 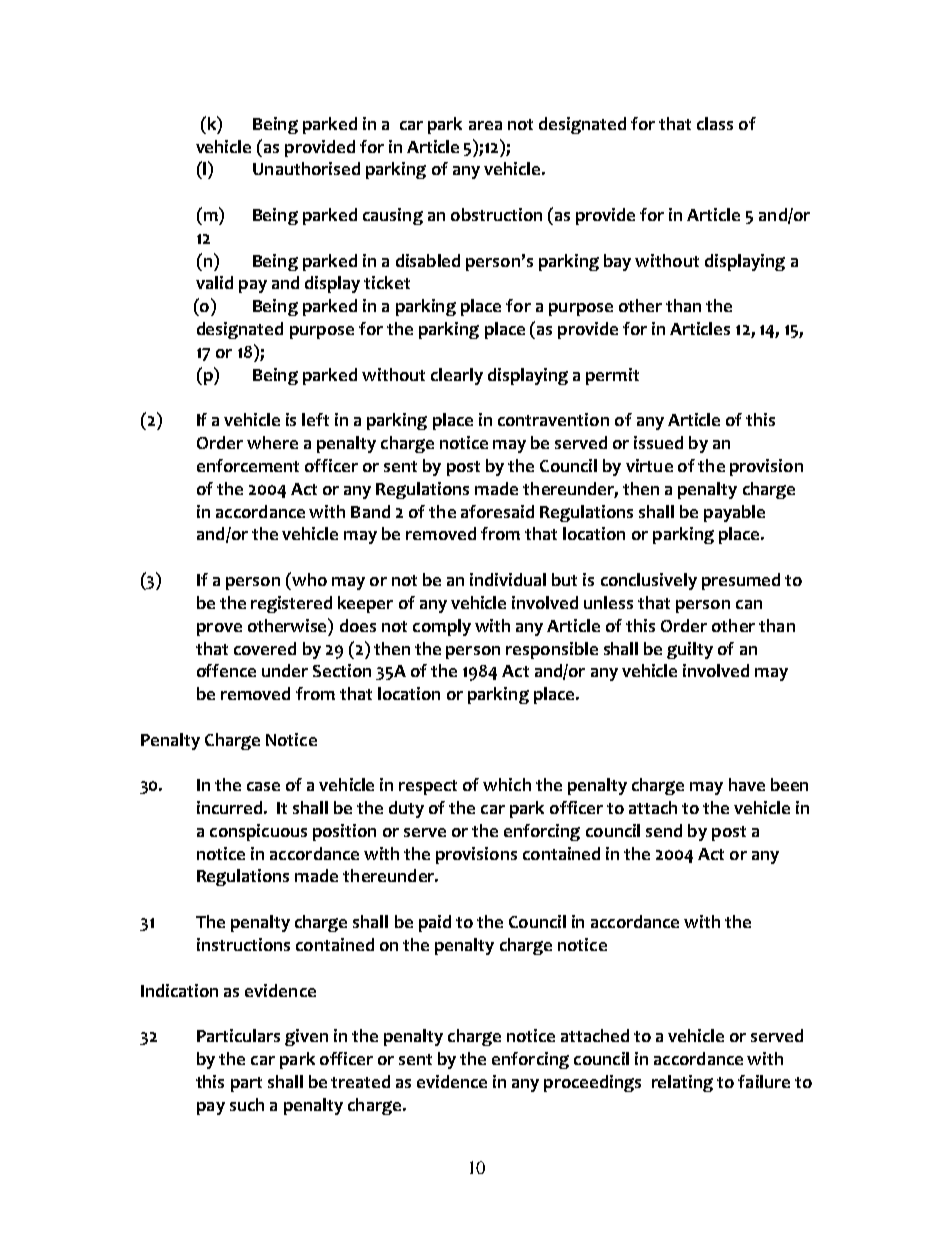 I want to click on such, so click(x=247, y=1104).
